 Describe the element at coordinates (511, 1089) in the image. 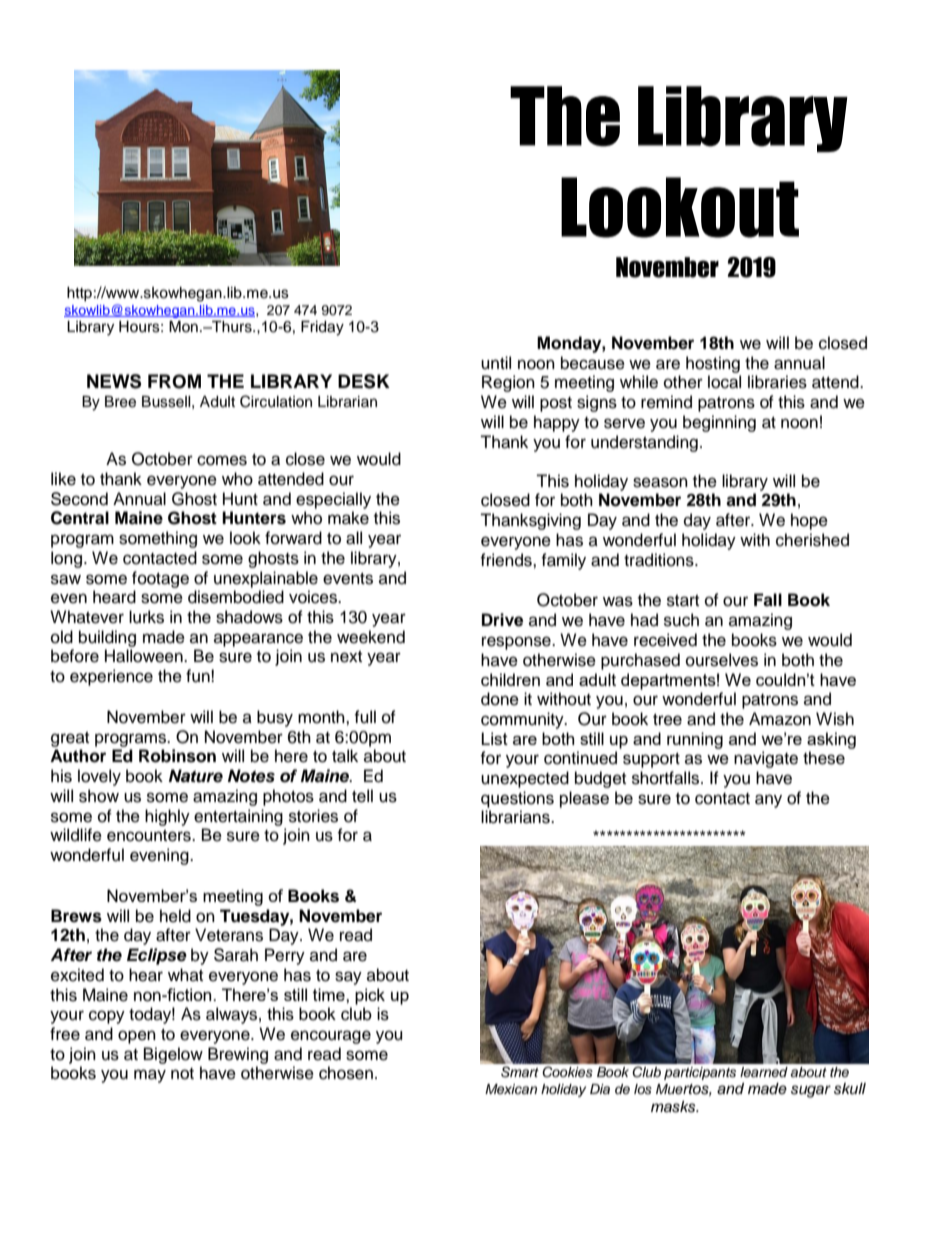

I see `Mexican` at that location.
